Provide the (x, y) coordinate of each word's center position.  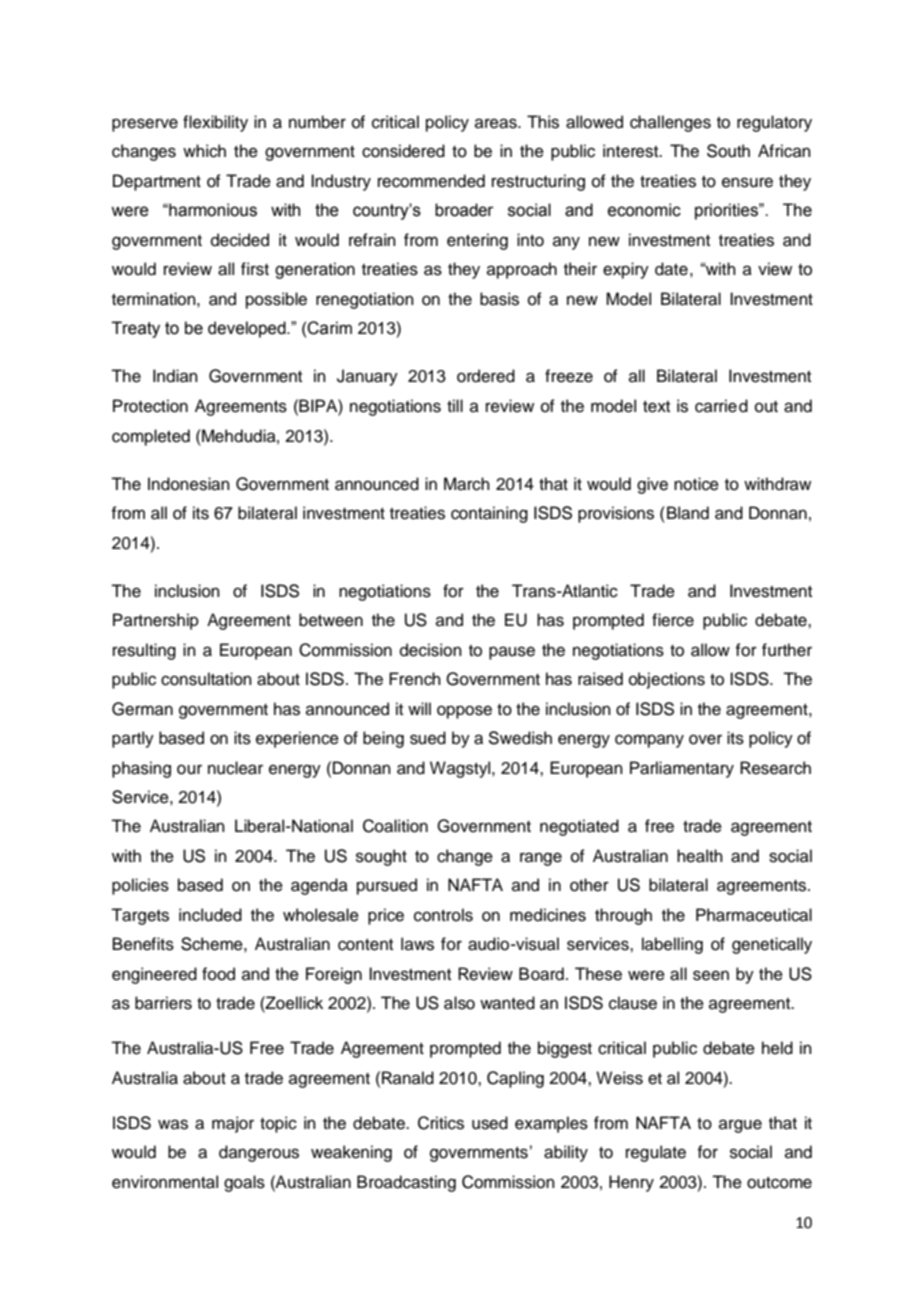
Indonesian (189, 484)
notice (696, 484)
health (700, 856)
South (728, 151)
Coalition (395, 826)
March (467, 484)
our (189, 769)
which (204, 151)
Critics (441, 1123)
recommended (431, 181)
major (233, 1124)
